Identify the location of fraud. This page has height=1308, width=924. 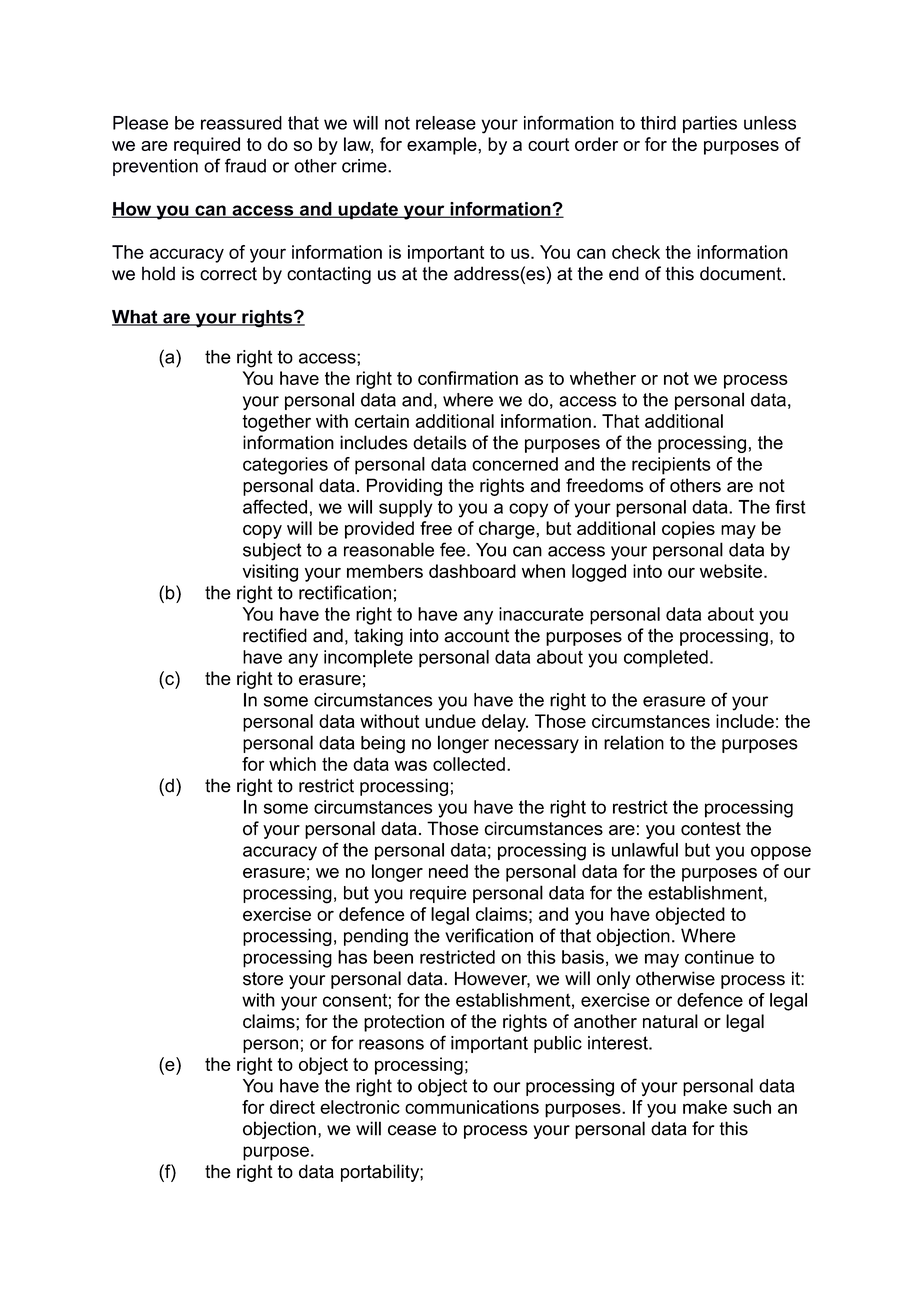
(245, 165).
